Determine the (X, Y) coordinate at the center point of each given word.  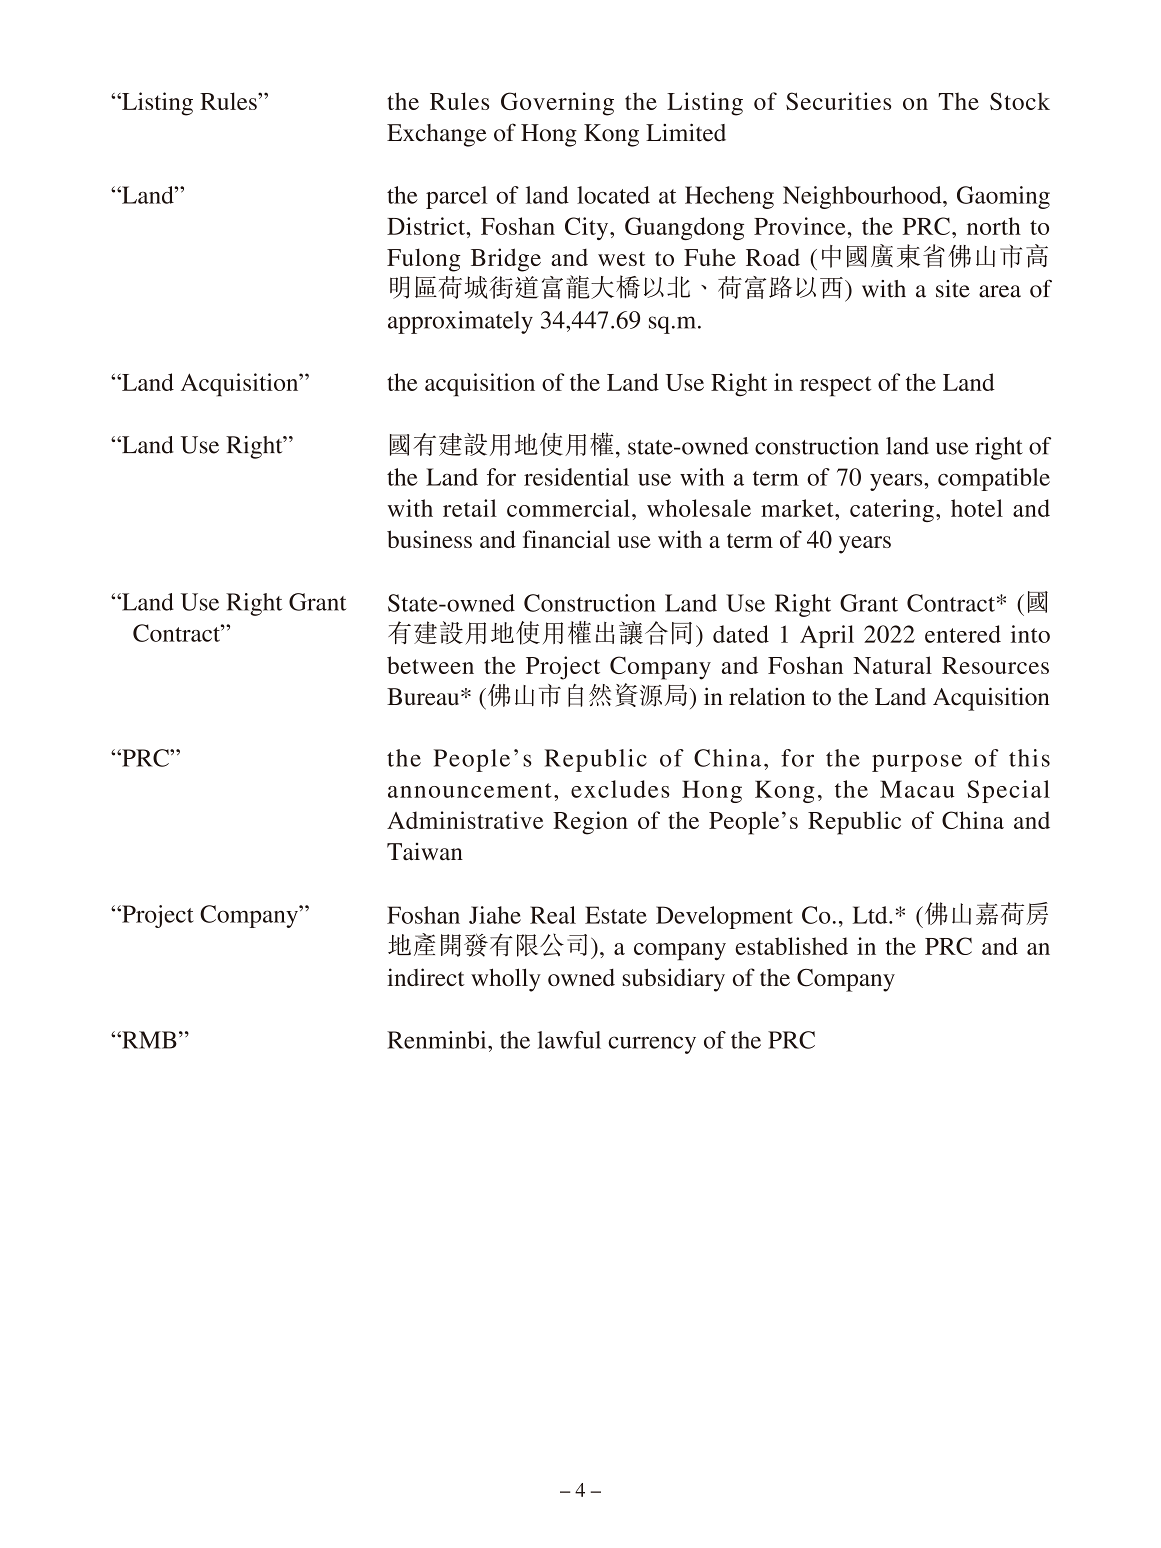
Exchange (437, 135)
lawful (569, 1040)
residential (576, 477)
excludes (620, 789)
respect (836, 386)
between (430, 665)
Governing (557, 104)
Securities (838, 101)
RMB (148, 1040)
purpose (917, 763)
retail (470, 508)
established (791, 946)
